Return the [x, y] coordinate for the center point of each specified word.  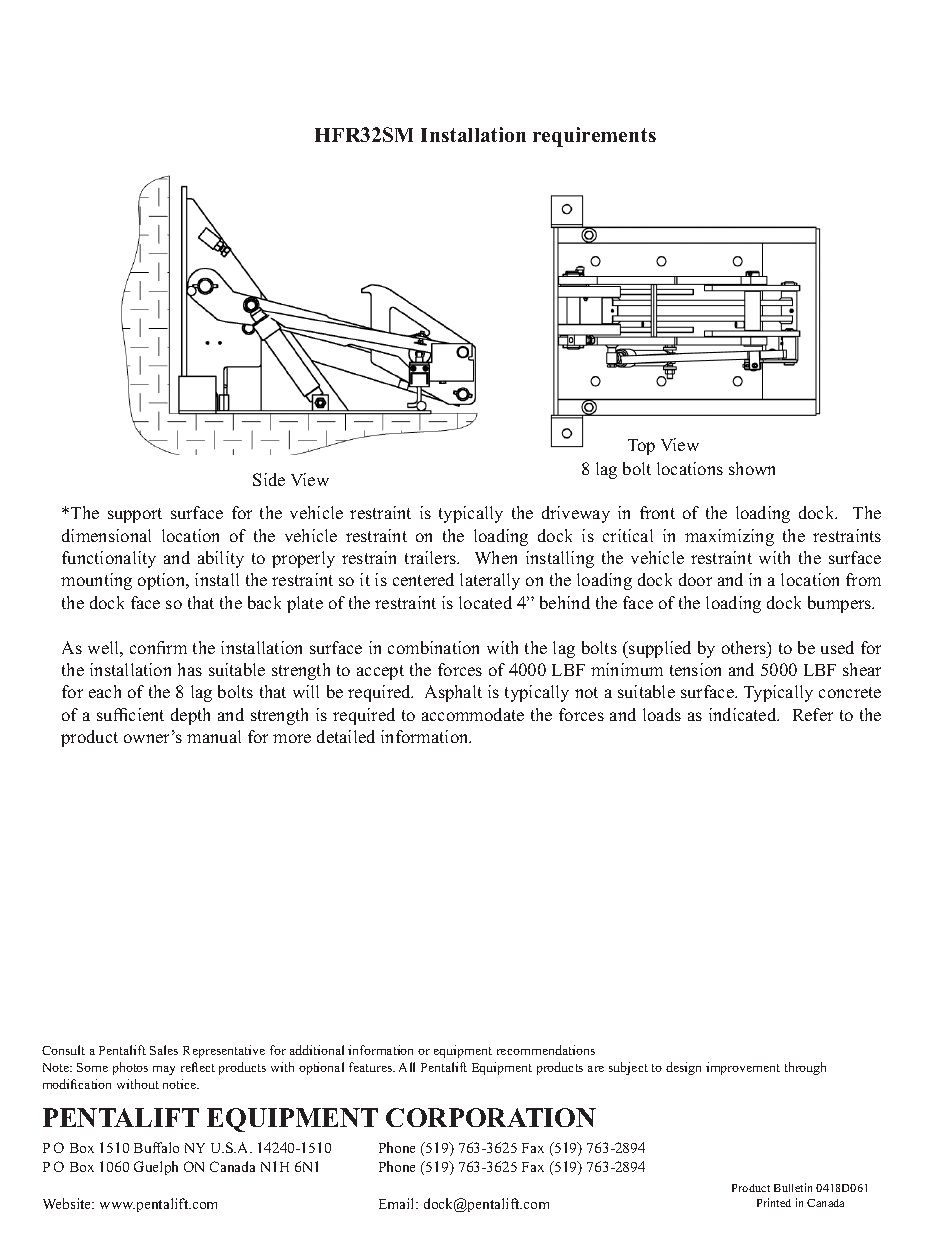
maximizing [729, 537]
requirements [594, 137]
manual [214, 736]
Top [641, 447]
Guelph [156, 1168]
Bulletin [793, 1187]
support [135, 515]
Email [398, 1203]
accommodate [473, 714]
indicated [744, 714]
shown [752, 468]
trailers [431, 557]
